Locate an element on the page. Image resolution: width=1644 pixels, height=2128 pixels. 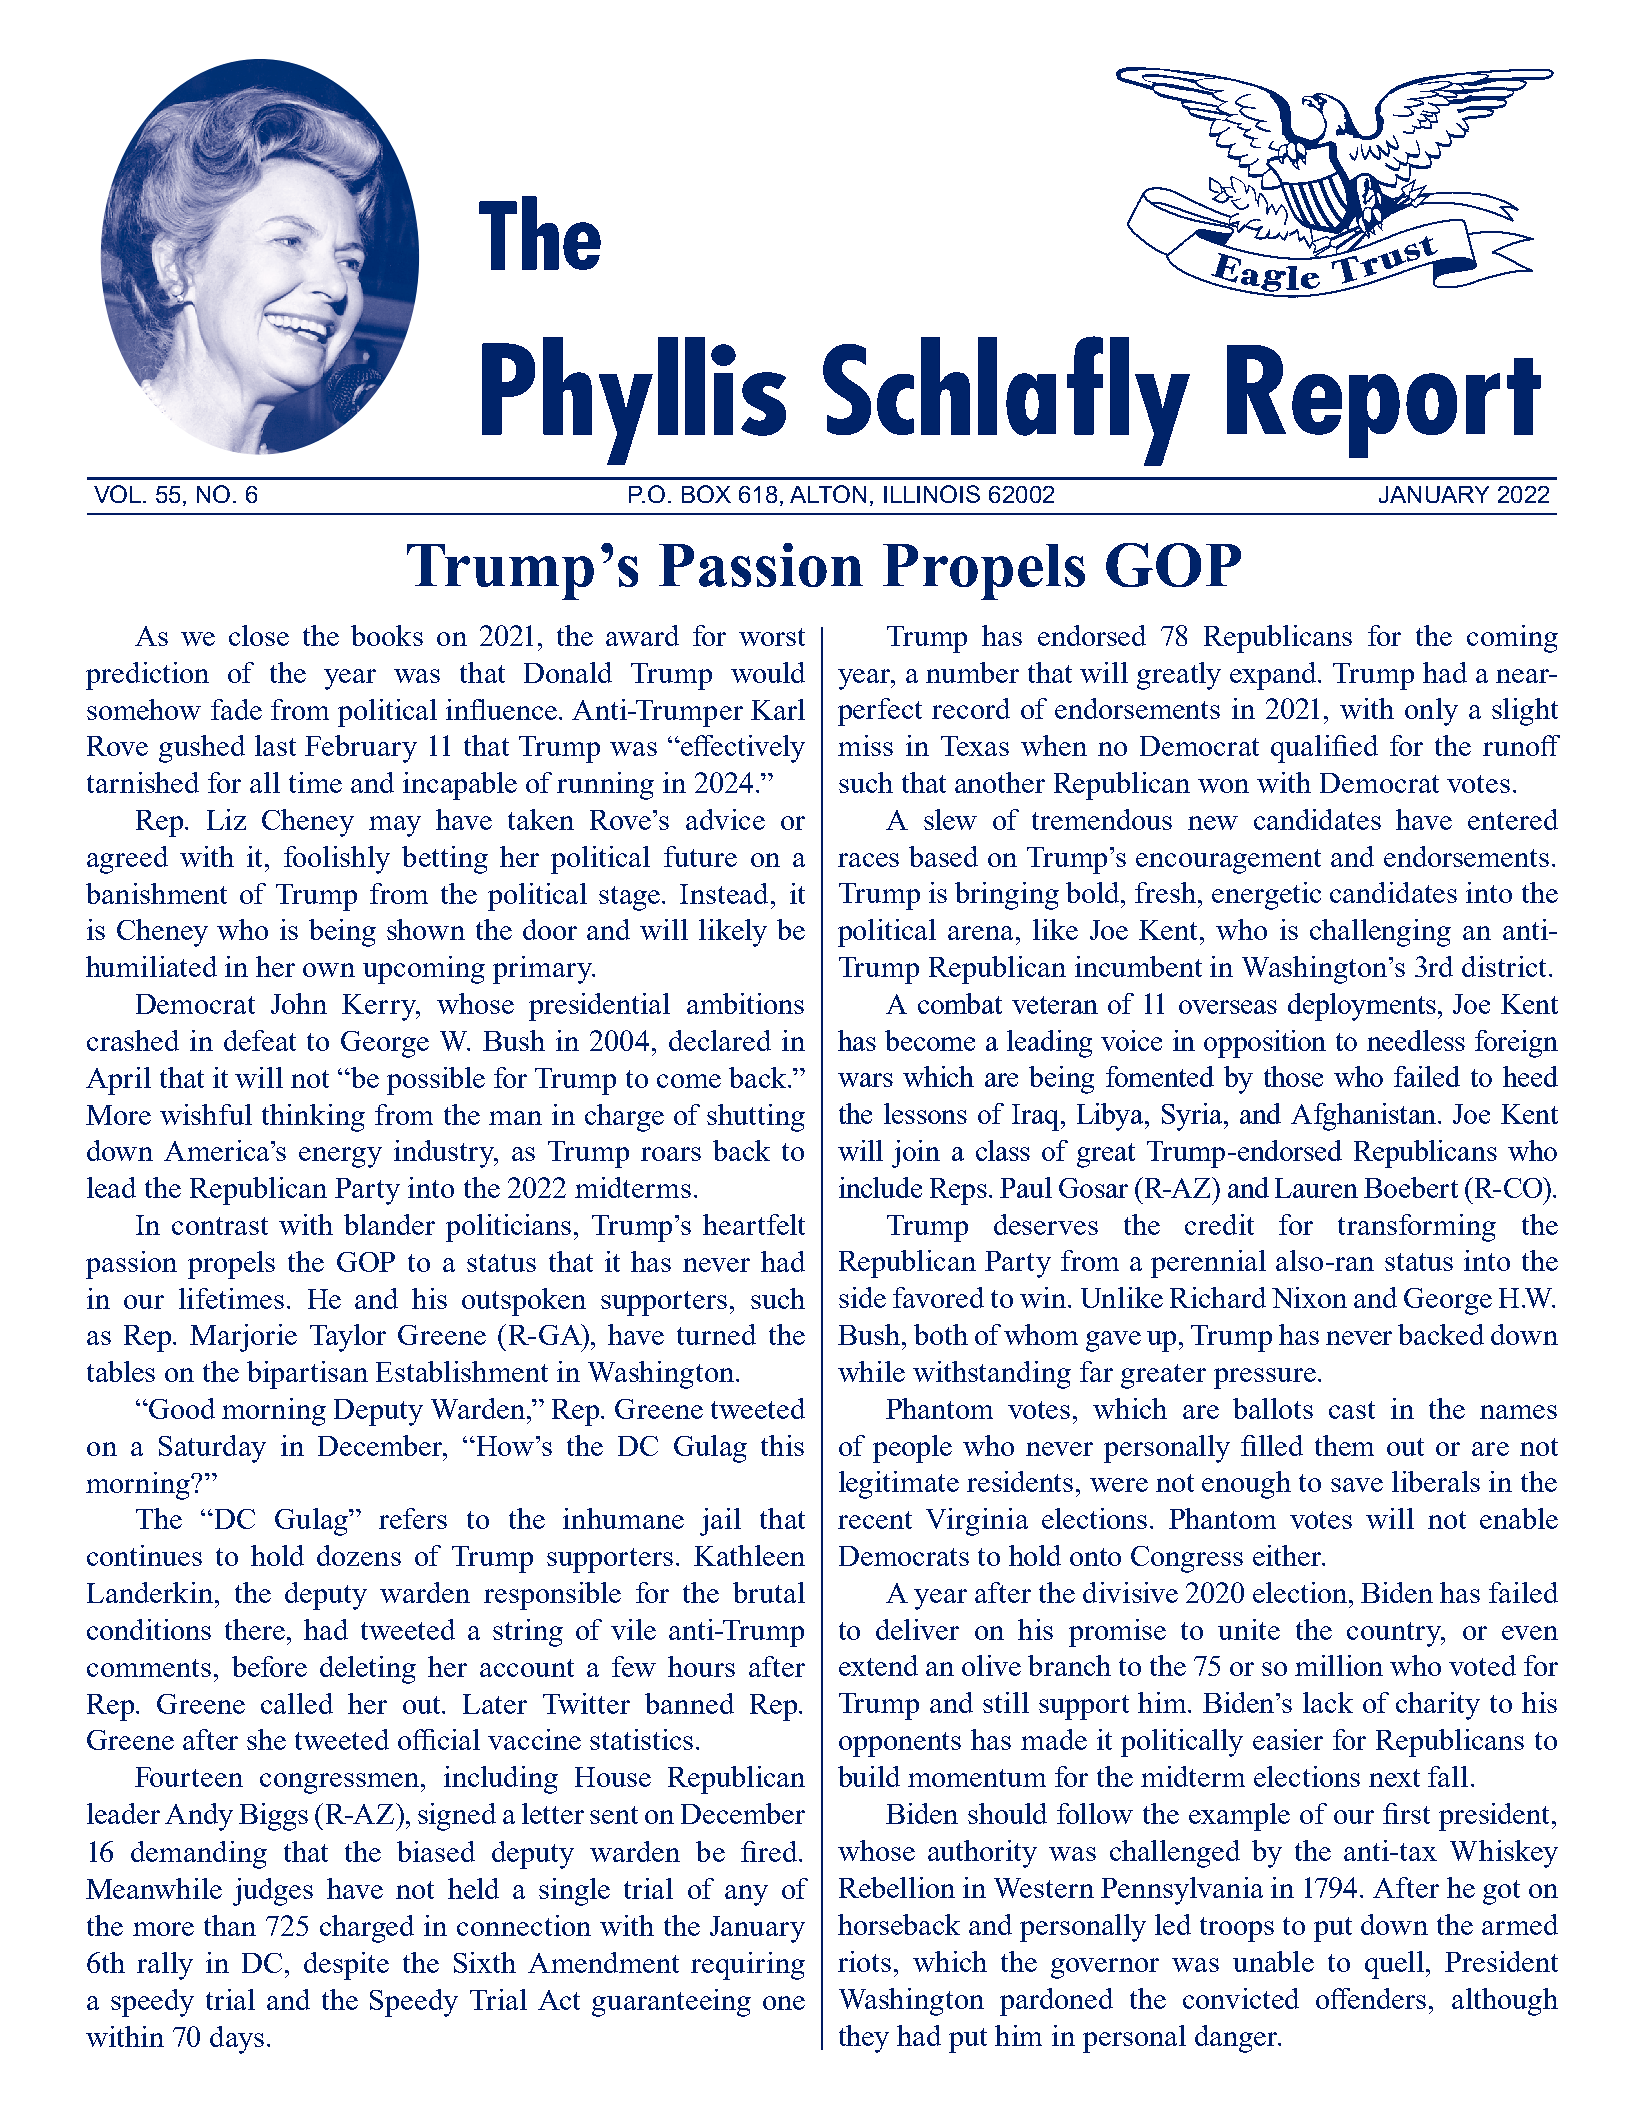
riots is located at coordinates (864, 1961).
